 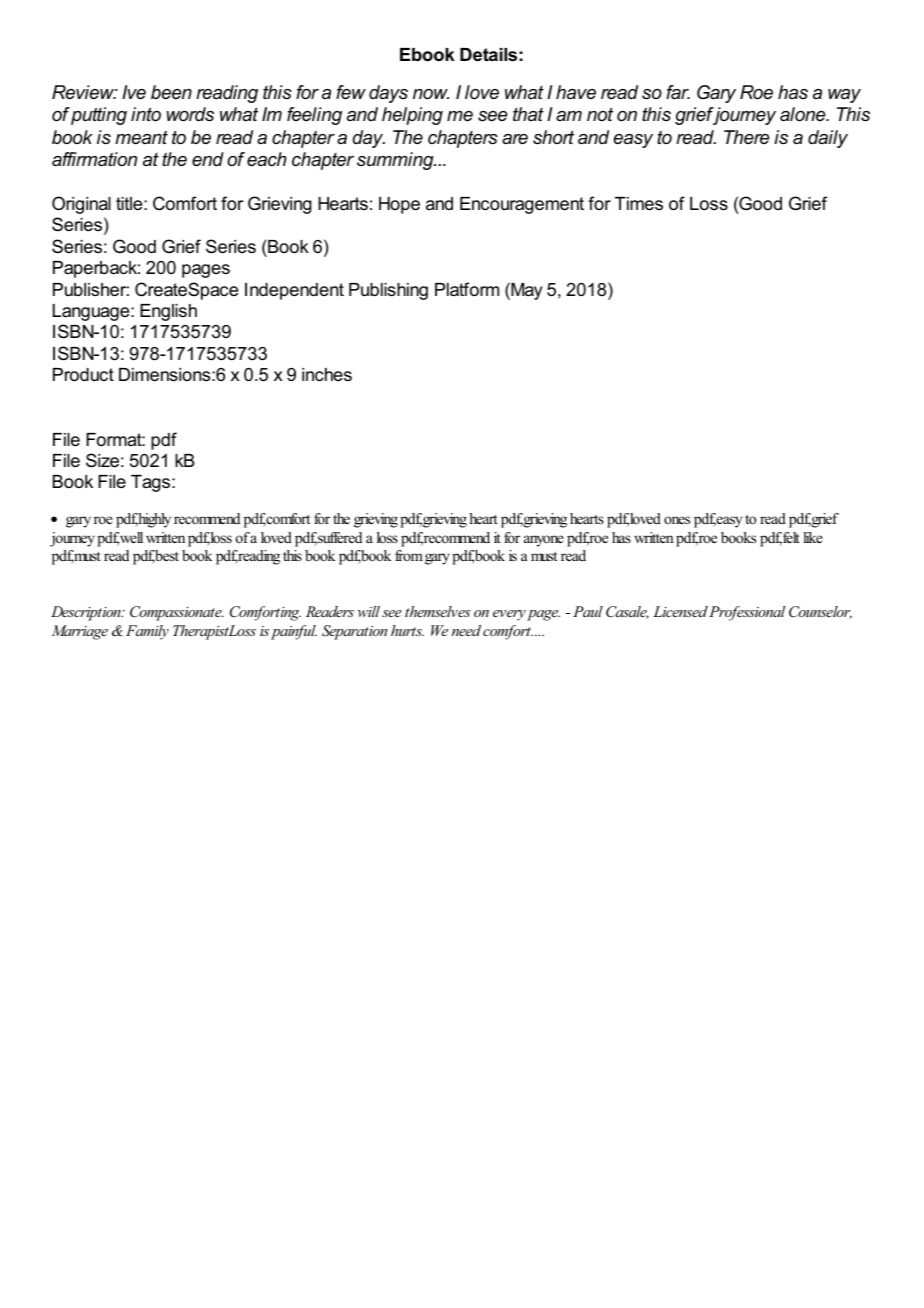 I want to click on words, so click(x=190, y=114).
